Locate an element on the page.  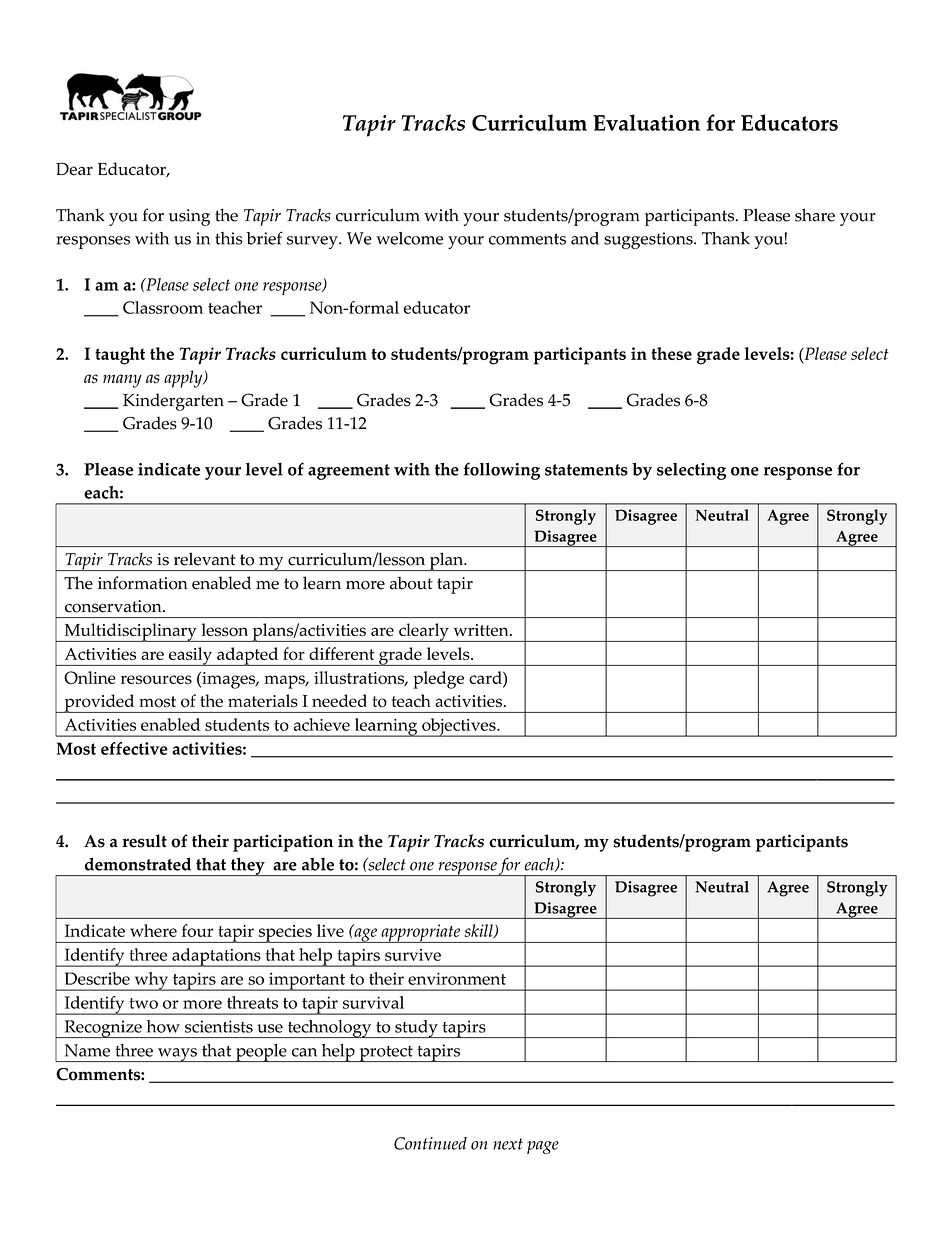
Multidisciplinary is located at coordinates (130, 632).
